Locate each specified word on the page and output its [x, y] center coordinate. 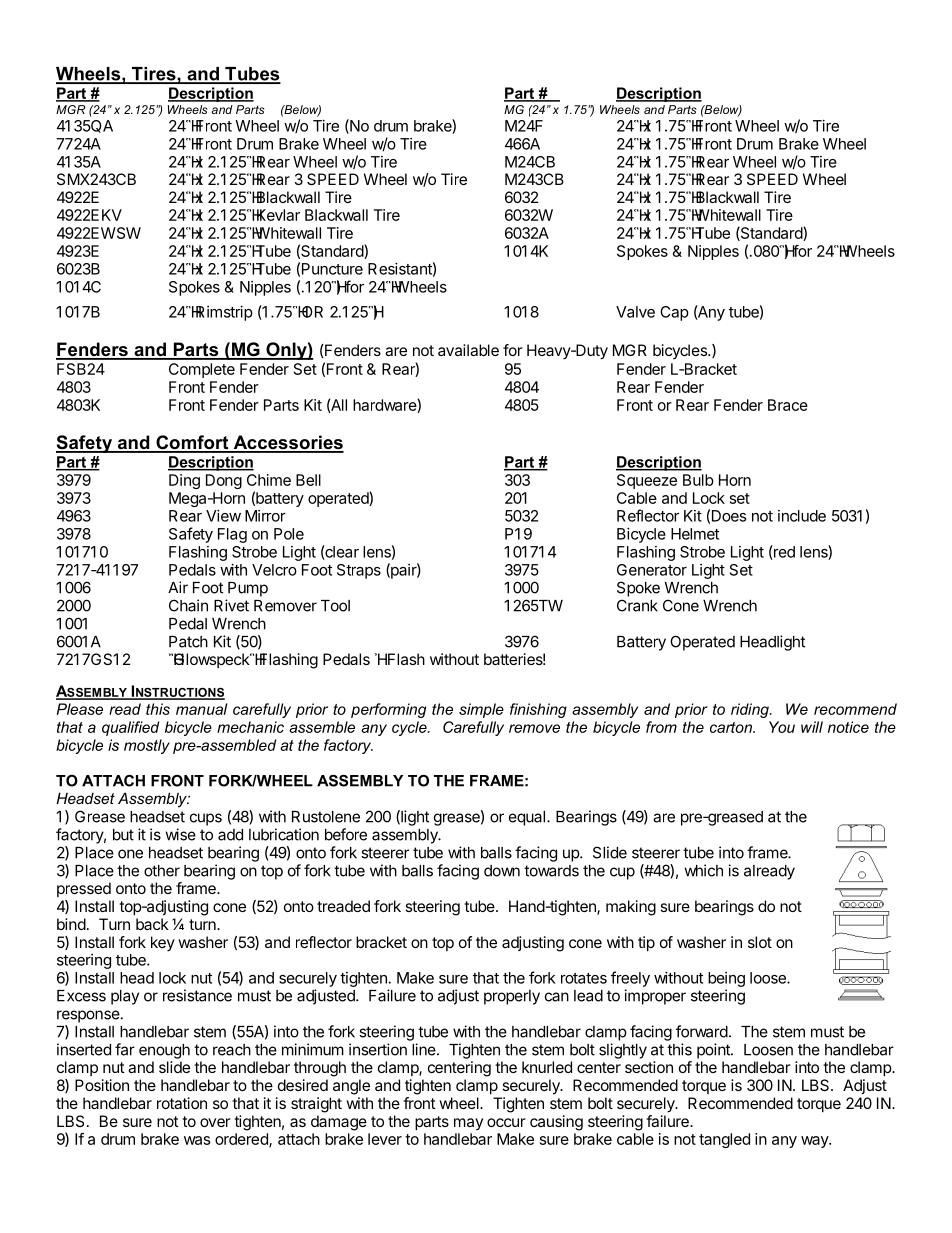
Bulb [698, 480]
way [815, 1142]
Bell [308, 480]
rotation [182, 1103]
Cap [674, 313]
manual [201, 709]
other [162, 871]
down [502, 871]
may [468, 1124]
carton [732, 727]
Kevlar [277, 215]
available [468, 350]
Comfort [192, 443]
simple [481, 710]
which [703, 870]
